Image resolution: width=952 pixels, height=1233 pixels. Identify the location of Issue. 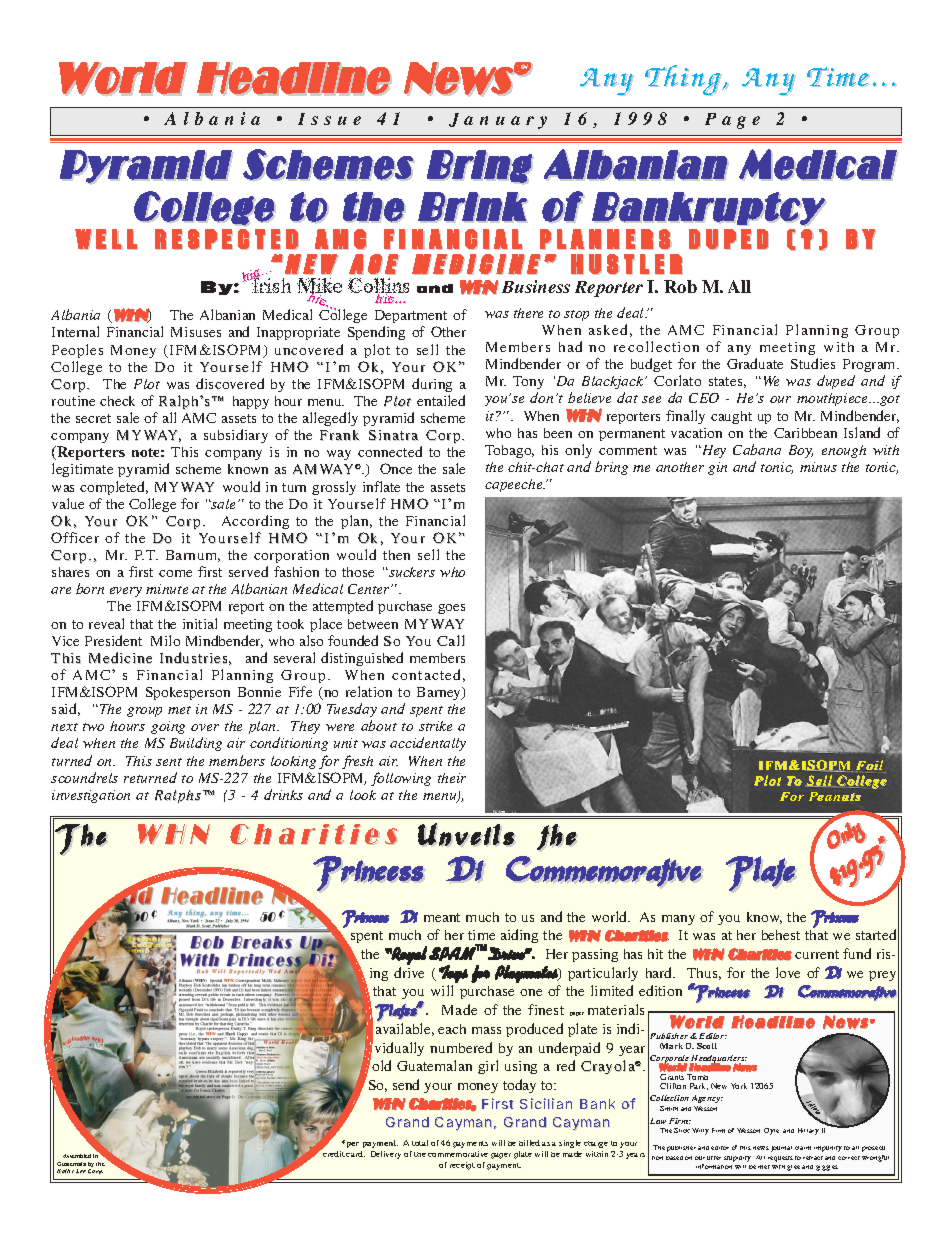
(329, 119).
